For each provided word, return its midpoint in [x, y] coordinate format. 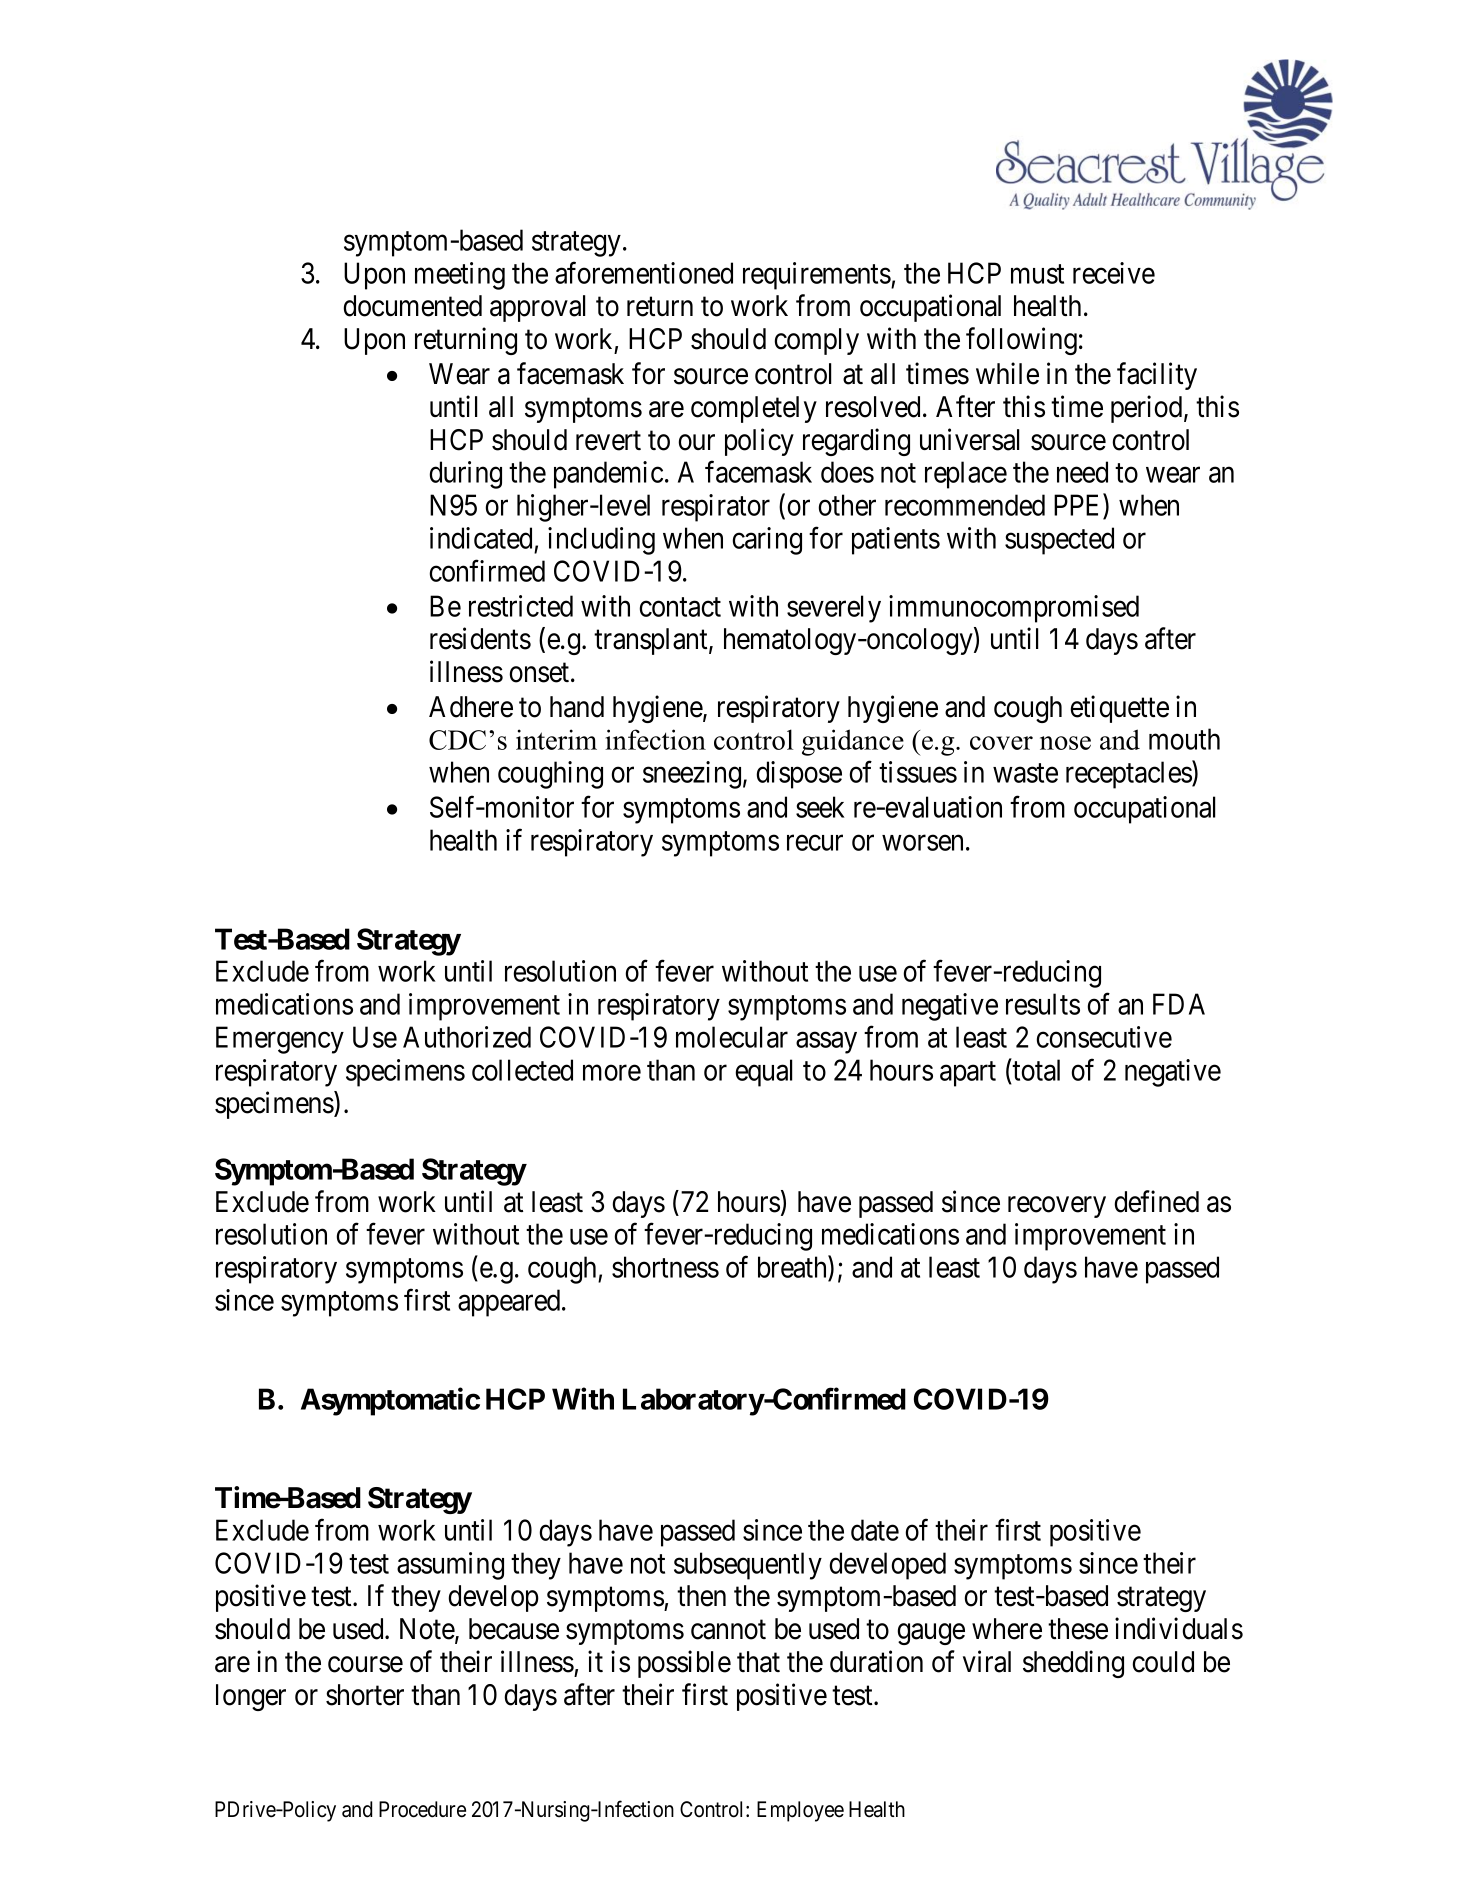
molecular [732, 1037]
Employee [800, 1811]
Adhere [471, 707]
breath [793, 1268]
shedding [1073, 1664]
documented [412, 306]
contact [680, 607]
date [875, 1530]
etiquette [1119, 709]
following [1021, 341]
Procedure [422, 1809]
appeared [510, 1303]
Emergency [280, 1040]
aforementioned [644, 273]
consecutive [1104, 1037]
